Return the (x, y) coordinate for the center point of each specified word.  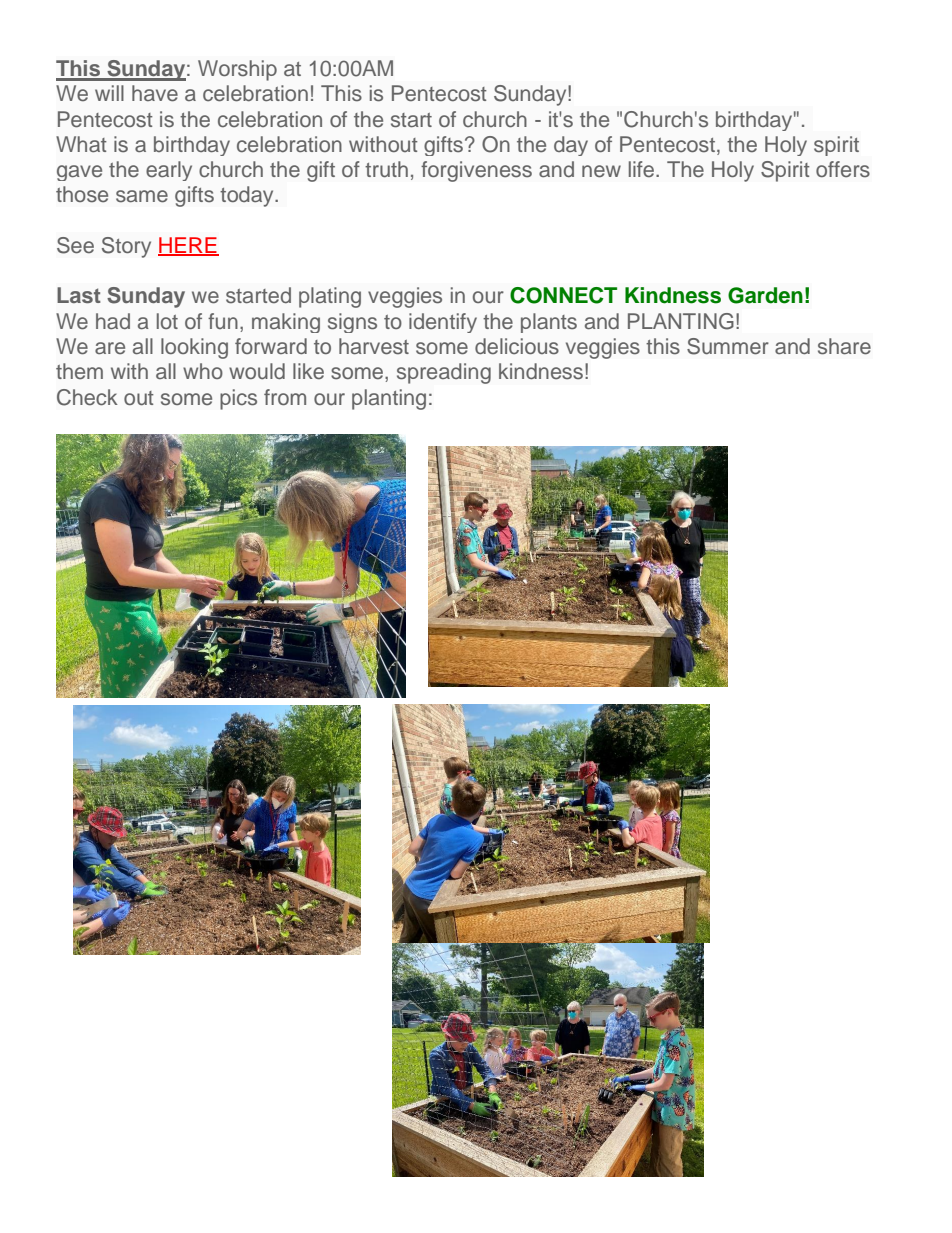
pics (238, 399)
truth (386, 169)
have (155, 93)
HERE (188, 246)
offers (843, 169)
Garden (765, 295)
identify (443, 323)
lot (167, 321)
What (81, 144)
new (601, 171)
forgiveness (476, 171)
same (142, 196)
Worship (237, 70)
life (643, 169)
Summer (728, 346)
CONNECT (563, 295)
